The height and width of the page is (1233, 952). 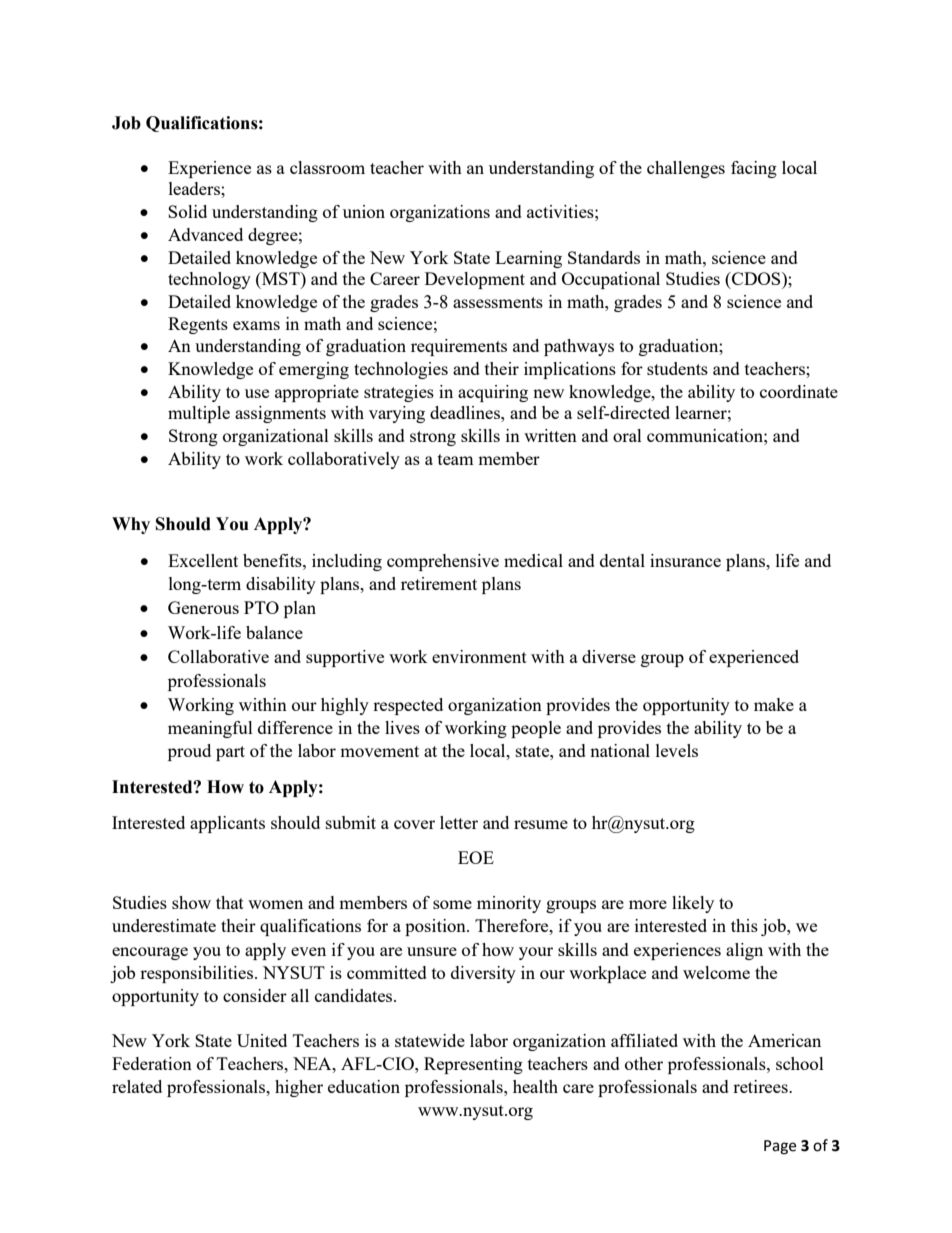 I want to click on applicants, so click(x=227, y=824).
